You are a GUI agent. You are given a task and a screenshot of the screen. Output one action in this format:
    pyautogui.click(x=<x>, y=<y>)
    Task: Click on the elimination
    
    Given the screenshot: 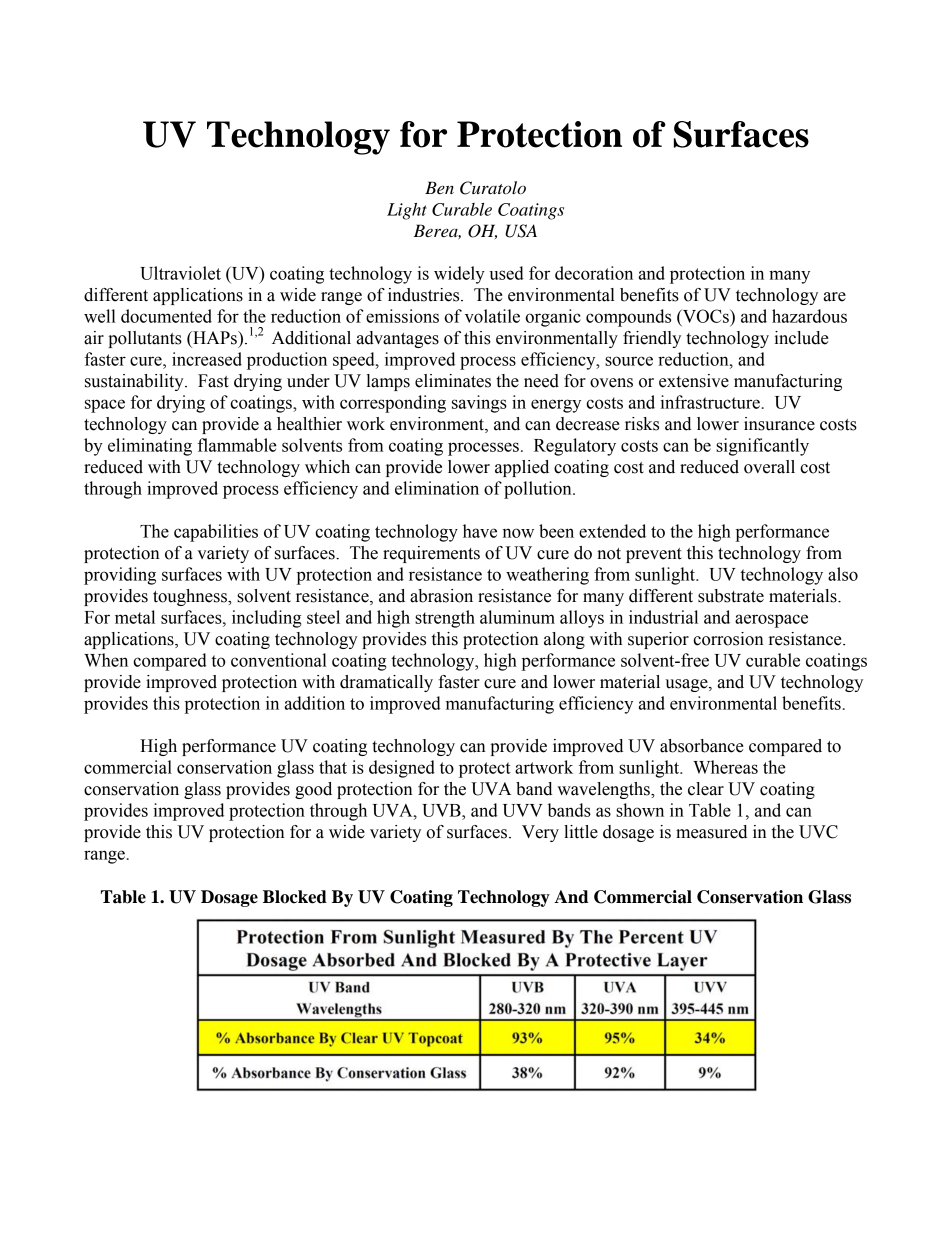 What is the action you would take?
    pyautogui.click(x=437, y=488)
